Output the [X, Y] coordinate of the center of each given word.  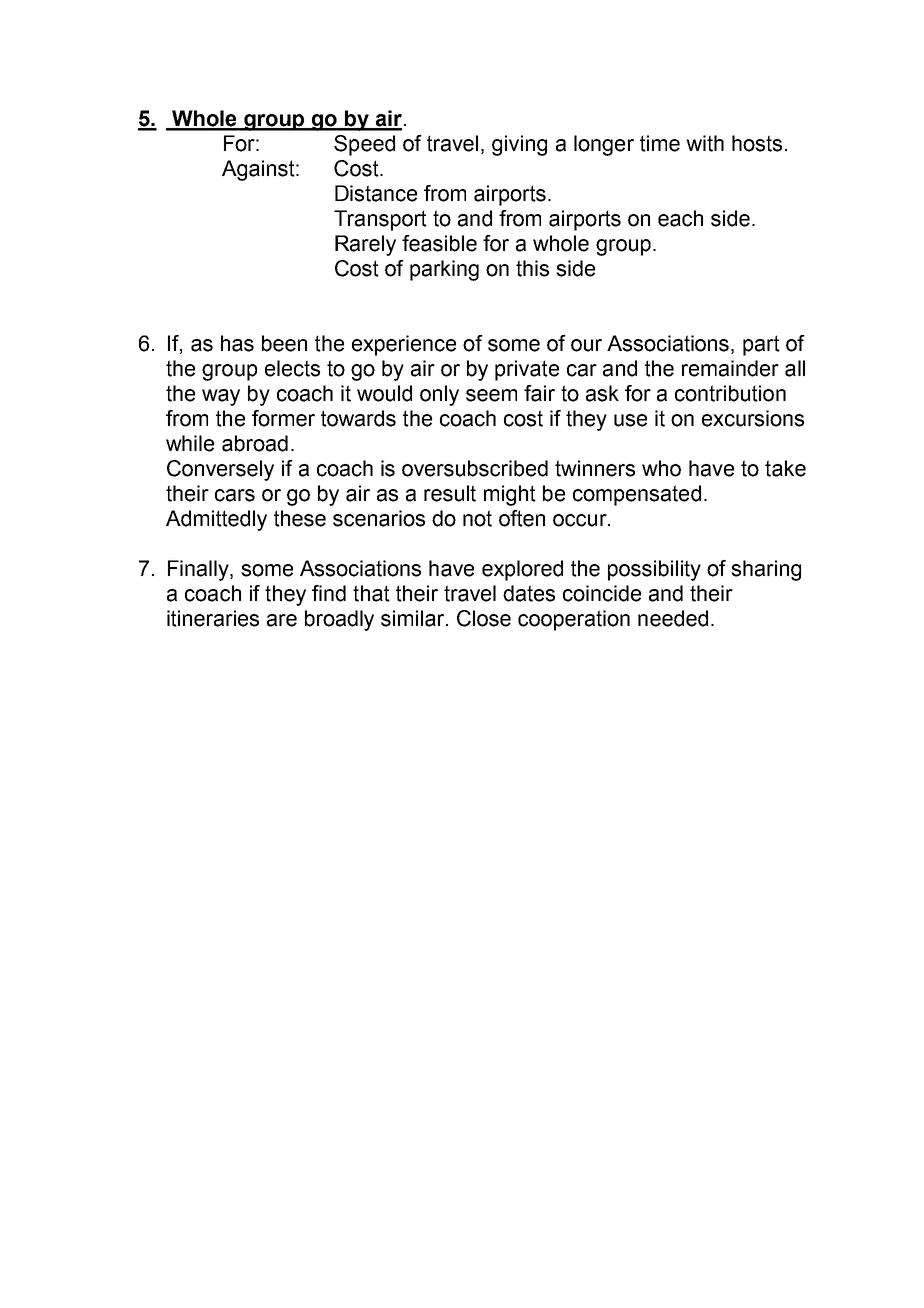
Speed [364, 145]
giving [519, 145]
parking [444, 270]
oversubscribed [475, 468]
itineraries [213, 618]
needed [673, 618]
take [785, 468]
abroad [255, 443]
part [761, 345]
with [705, 143]
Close [484, 618]
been [284, 343]
